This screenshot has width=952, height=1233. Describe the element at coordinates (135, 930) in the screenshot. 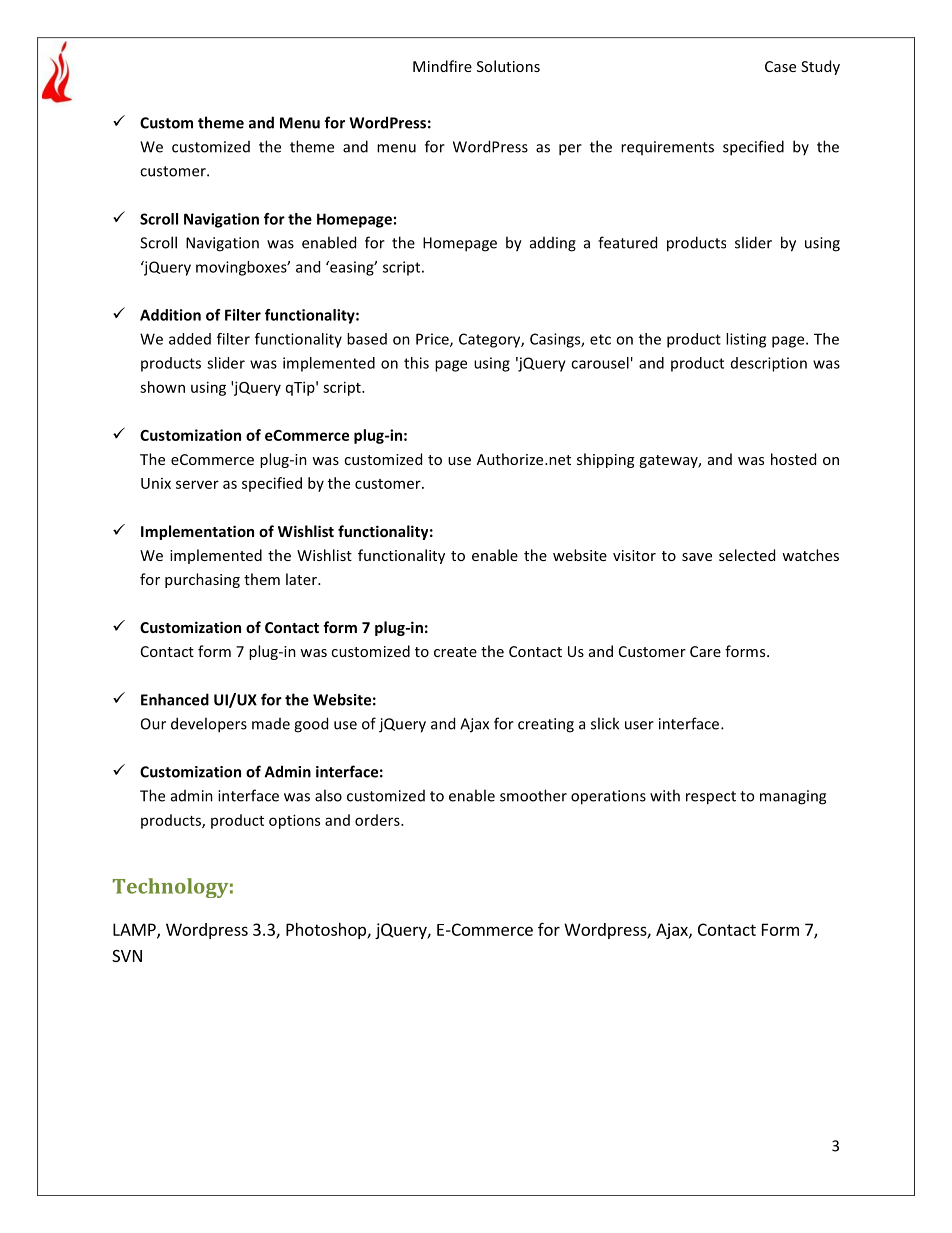

I see `LAMP` at that location.
